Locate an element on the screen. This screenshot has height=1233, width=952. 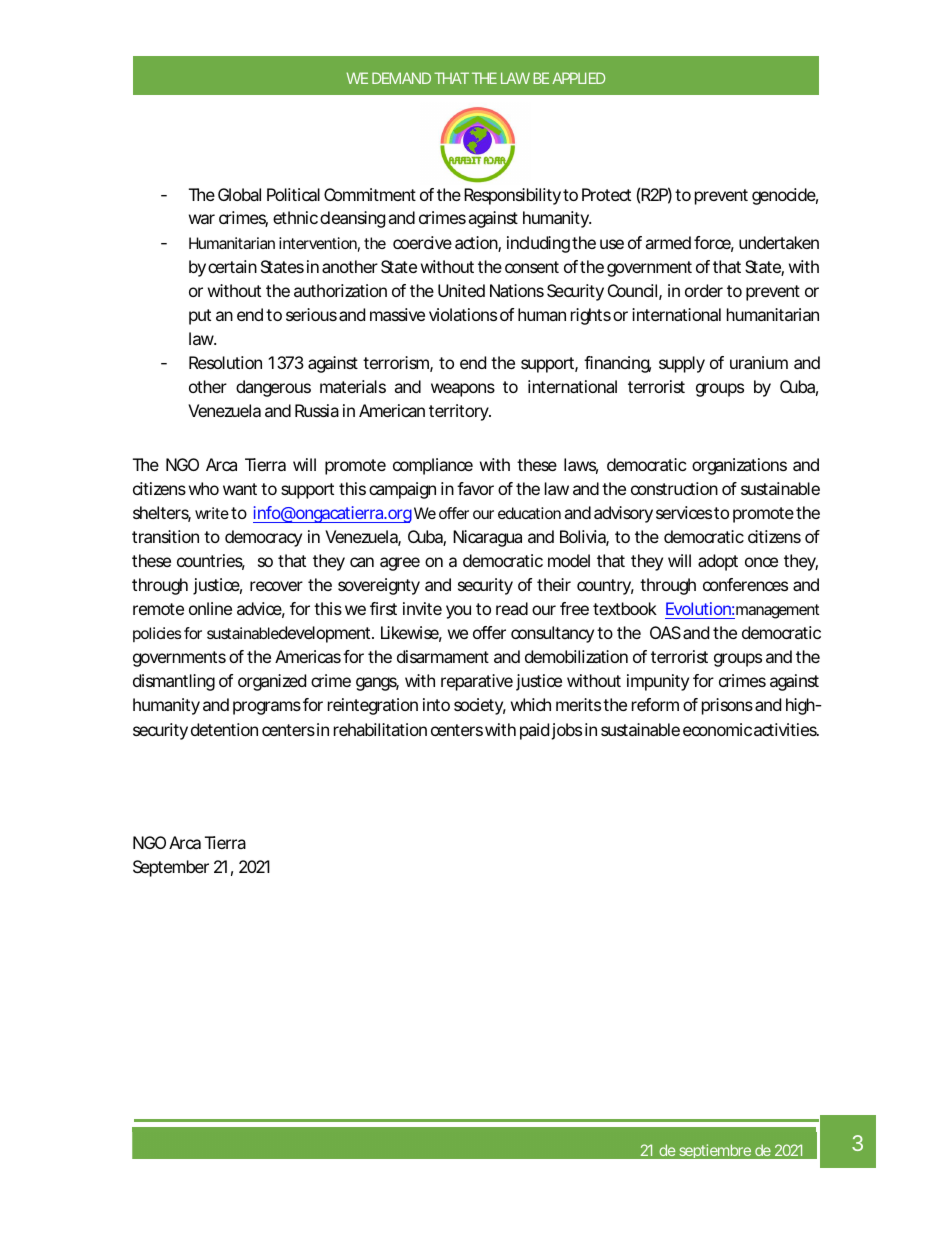
DEMAND is located at coordinates (401, 78).
